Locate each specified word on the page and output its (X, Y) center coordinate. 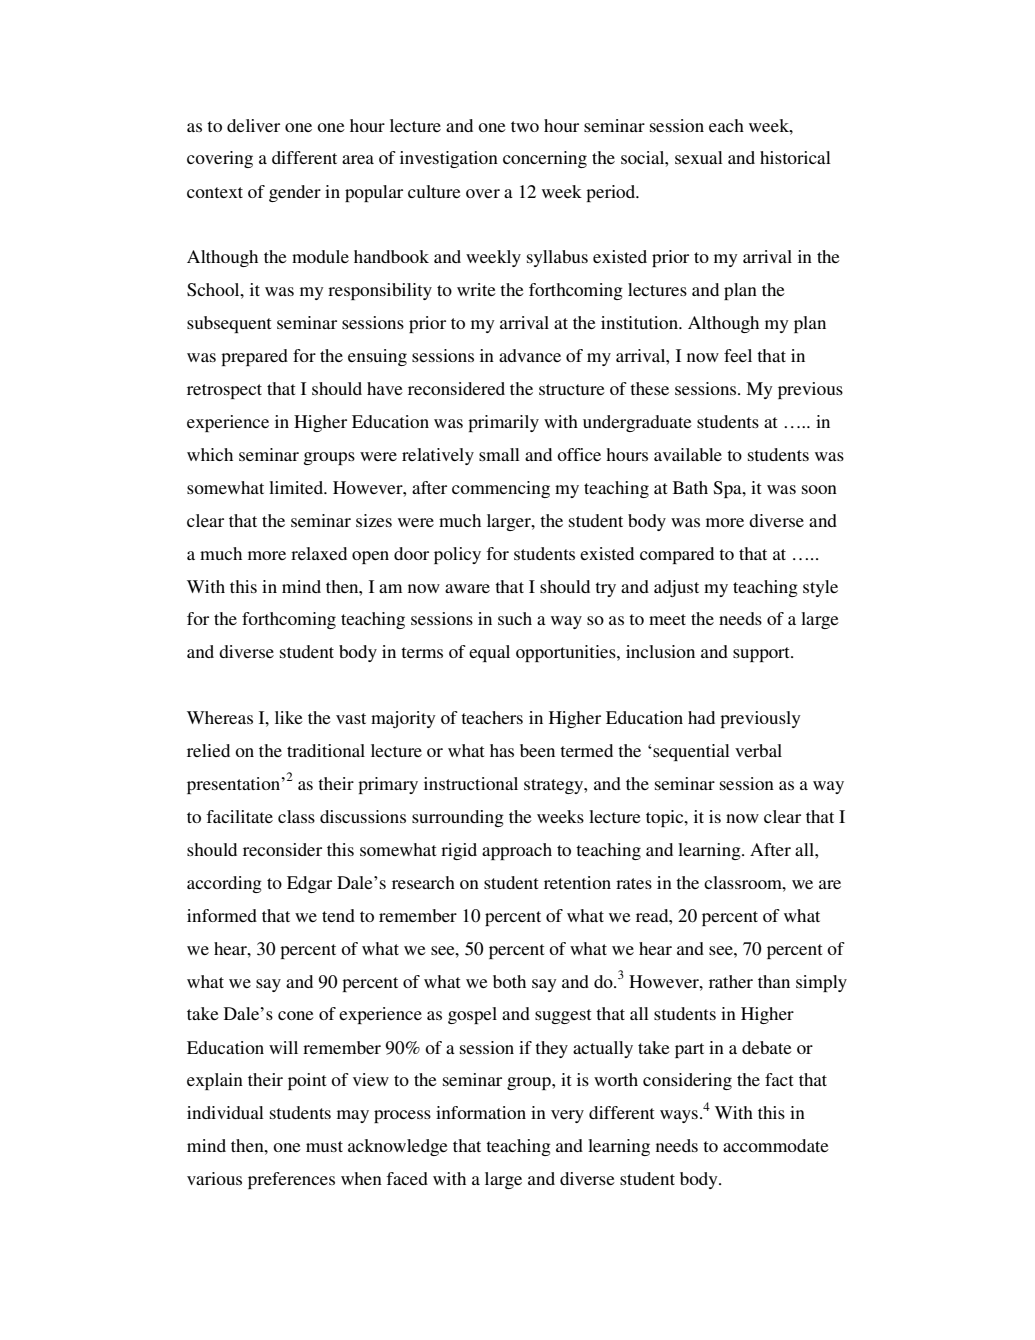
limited (297, 487)
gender (295, 193)
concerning (545, 159)
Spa (729, 489)
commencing (501, 489)
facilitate (239, 816)
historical (795, 157)
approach (517, 851)
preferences (291, 1180)
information (481, 1112)
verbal (758, 750)
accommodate (776, 1145)
